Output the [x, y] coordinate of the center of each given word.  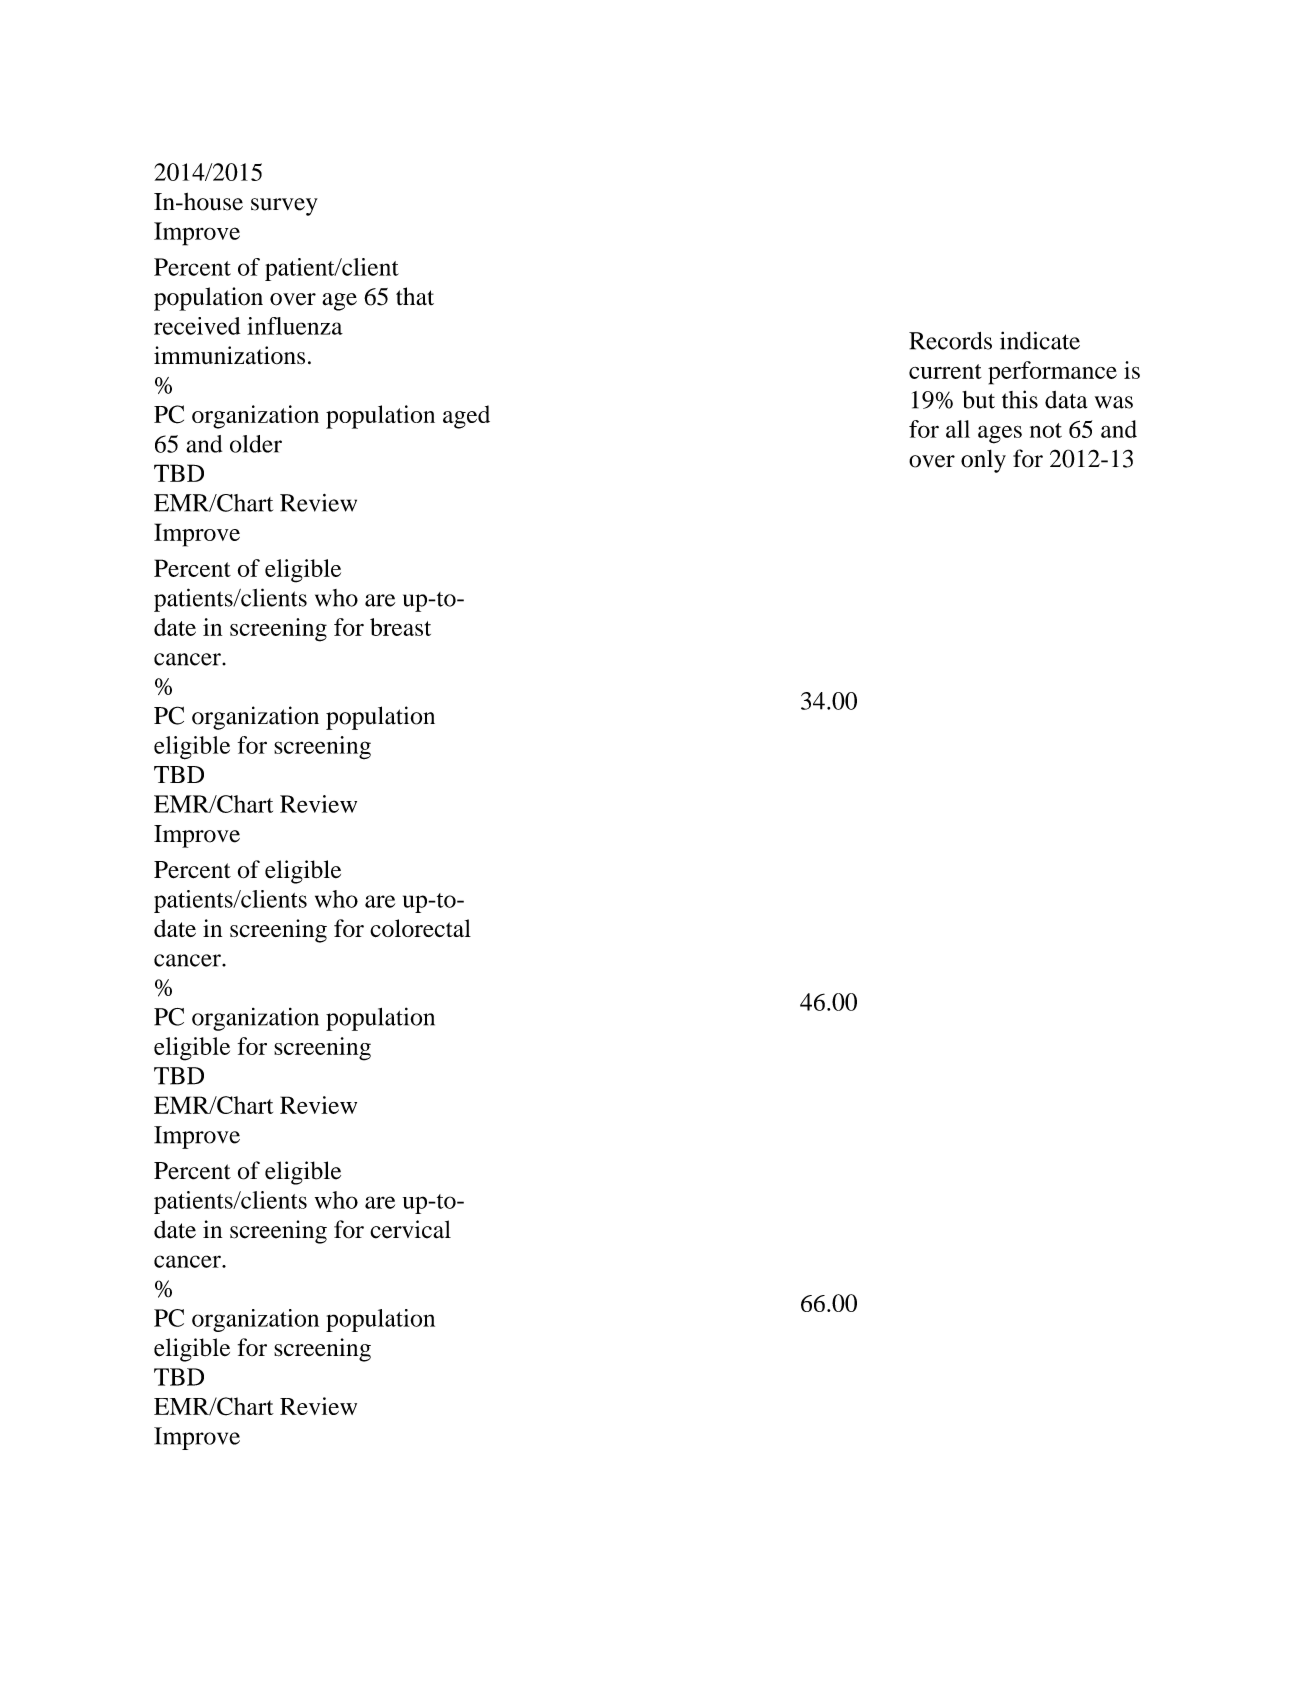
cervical [410, 1229]
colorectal [420, 928]
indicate [1040, 340]
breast [400, 627]
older [256, 444]
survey [284, 207]
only [983, 461]
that [415, 296]
